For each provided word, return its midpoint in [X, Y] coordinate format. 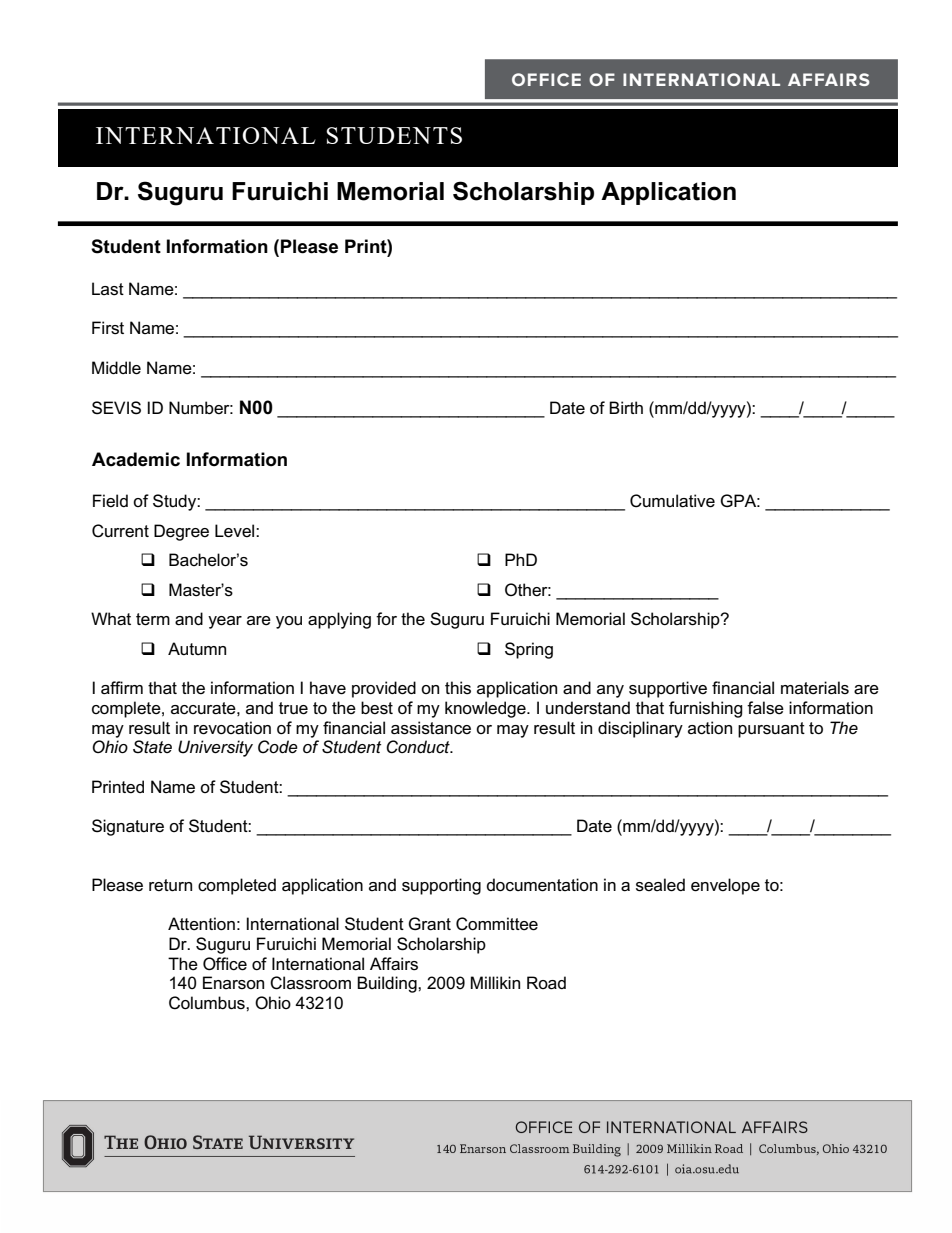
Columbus [208, 1003]
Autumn [197, 648]
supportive [668, 689]
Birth [626, 407]
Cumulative [672, 501]
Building [388, 984]
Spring [529, 650]
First [108, 328]
